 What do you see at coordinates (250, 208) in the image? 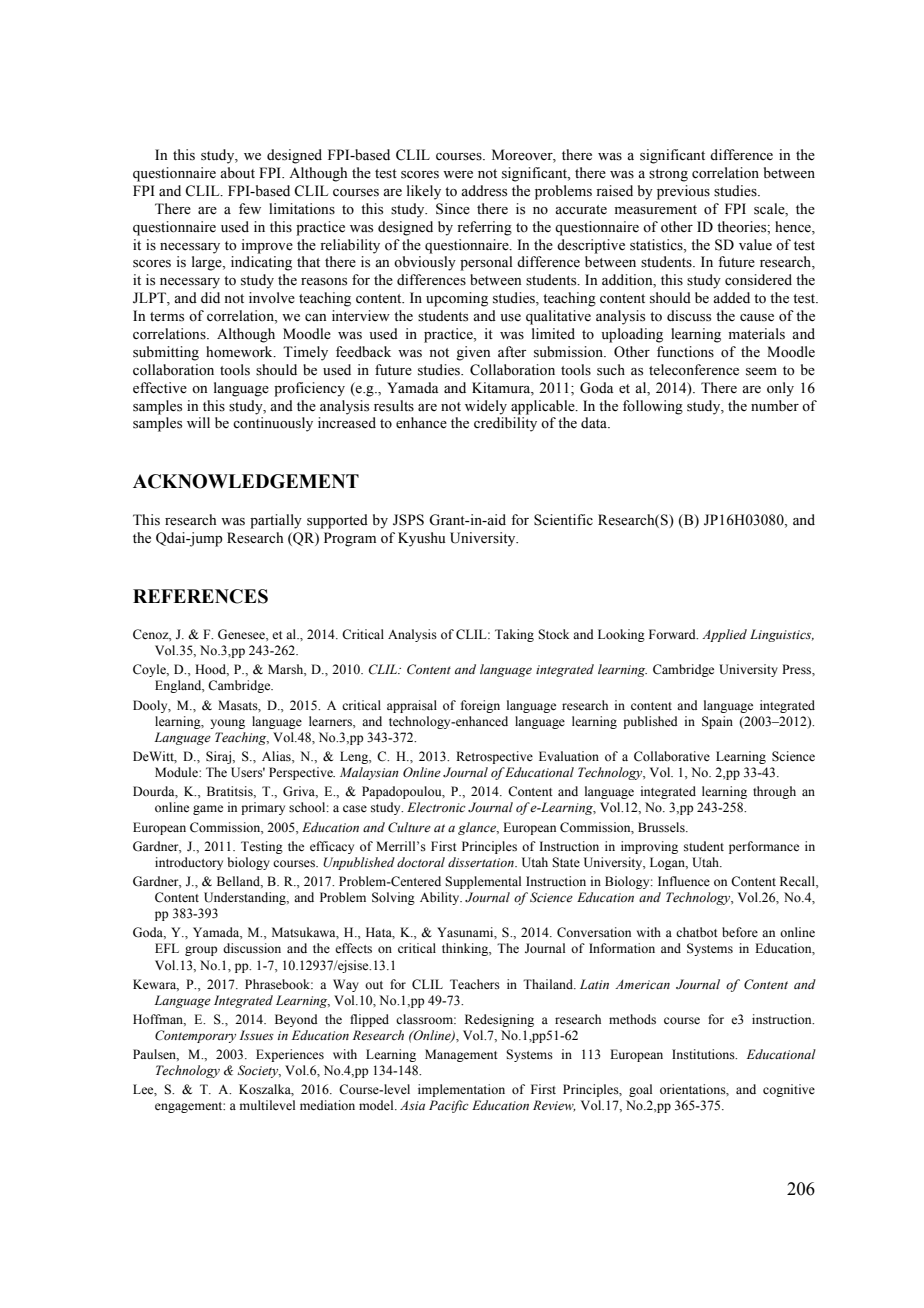
I see `few` at bounding box center [250, 208].
